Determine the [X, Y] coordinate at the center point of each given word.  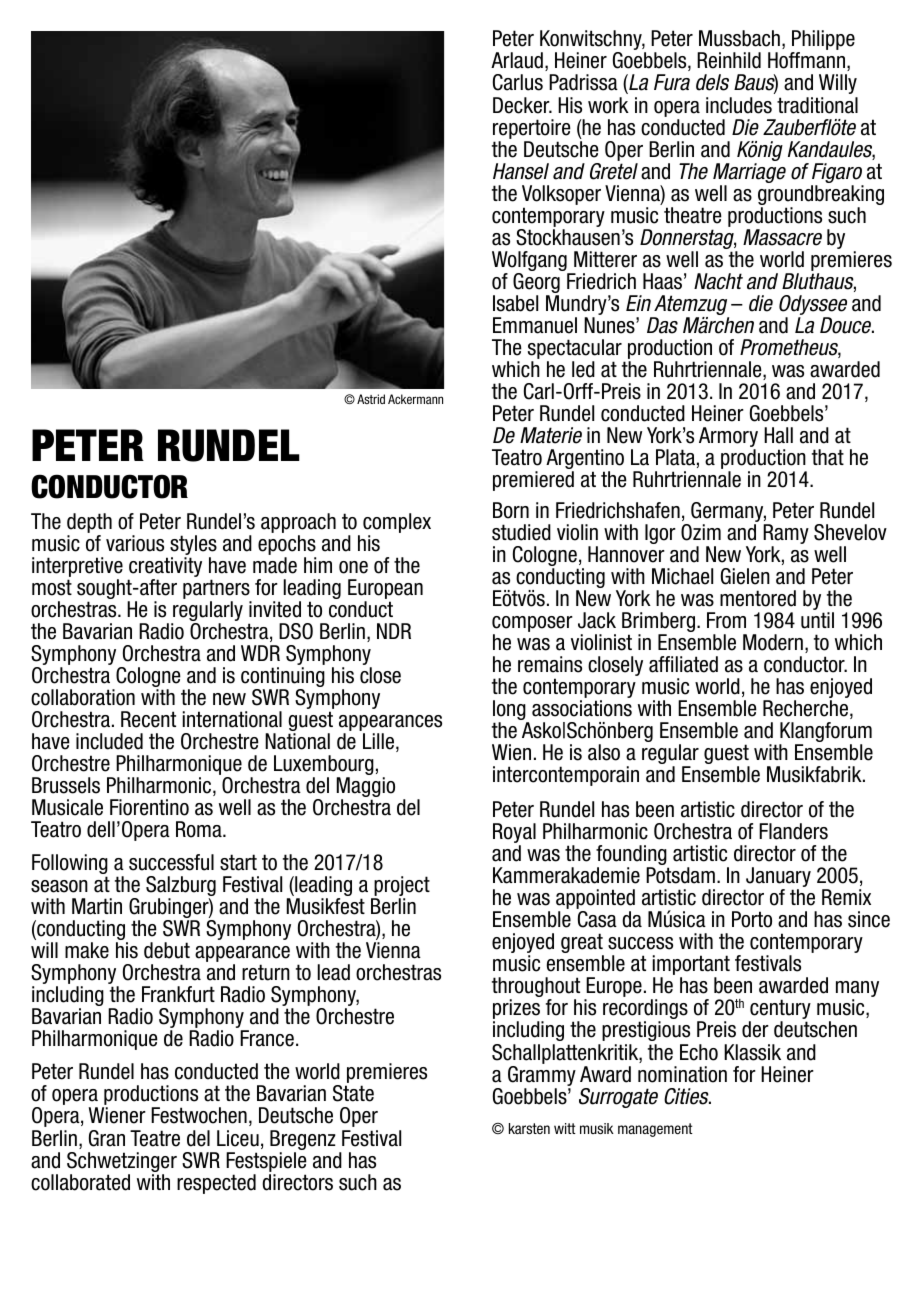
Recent [148, 719]
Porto [752, 919]
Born [511, 510]
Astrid [371, 399]
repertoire [532, 129]
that [828, 457]
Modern [773, 642]
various [135, 543]
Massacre [782, 237]
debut [167, 950]
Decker [522, 105]
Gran [107, 1138]
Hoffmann [806, 60]
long [510, 711]
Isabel [515, 303]
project [401, 887]
